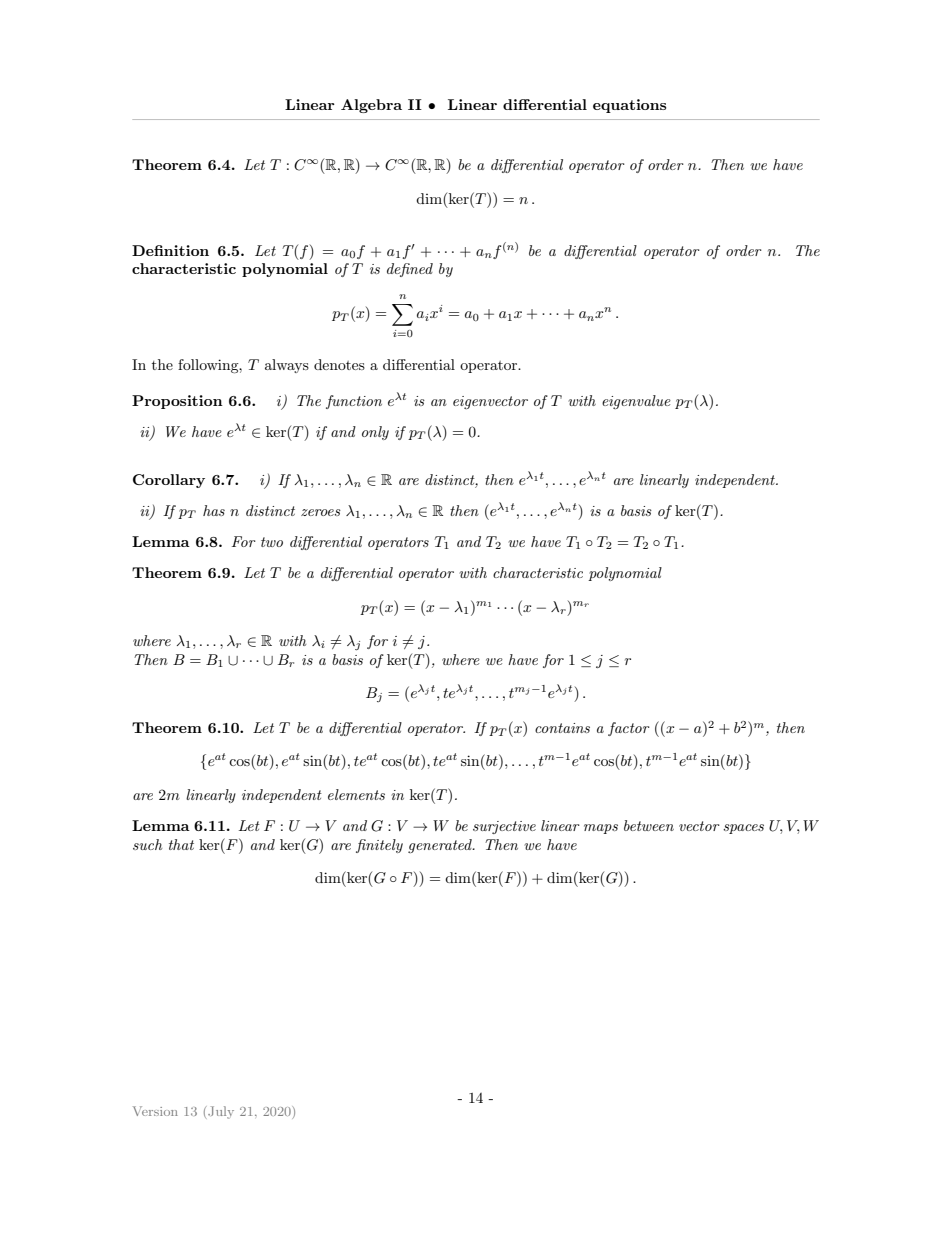 This document has height=1233, width=952. Describe the element at coordinates (562, 728) in the document. I see `contains` at that location.
